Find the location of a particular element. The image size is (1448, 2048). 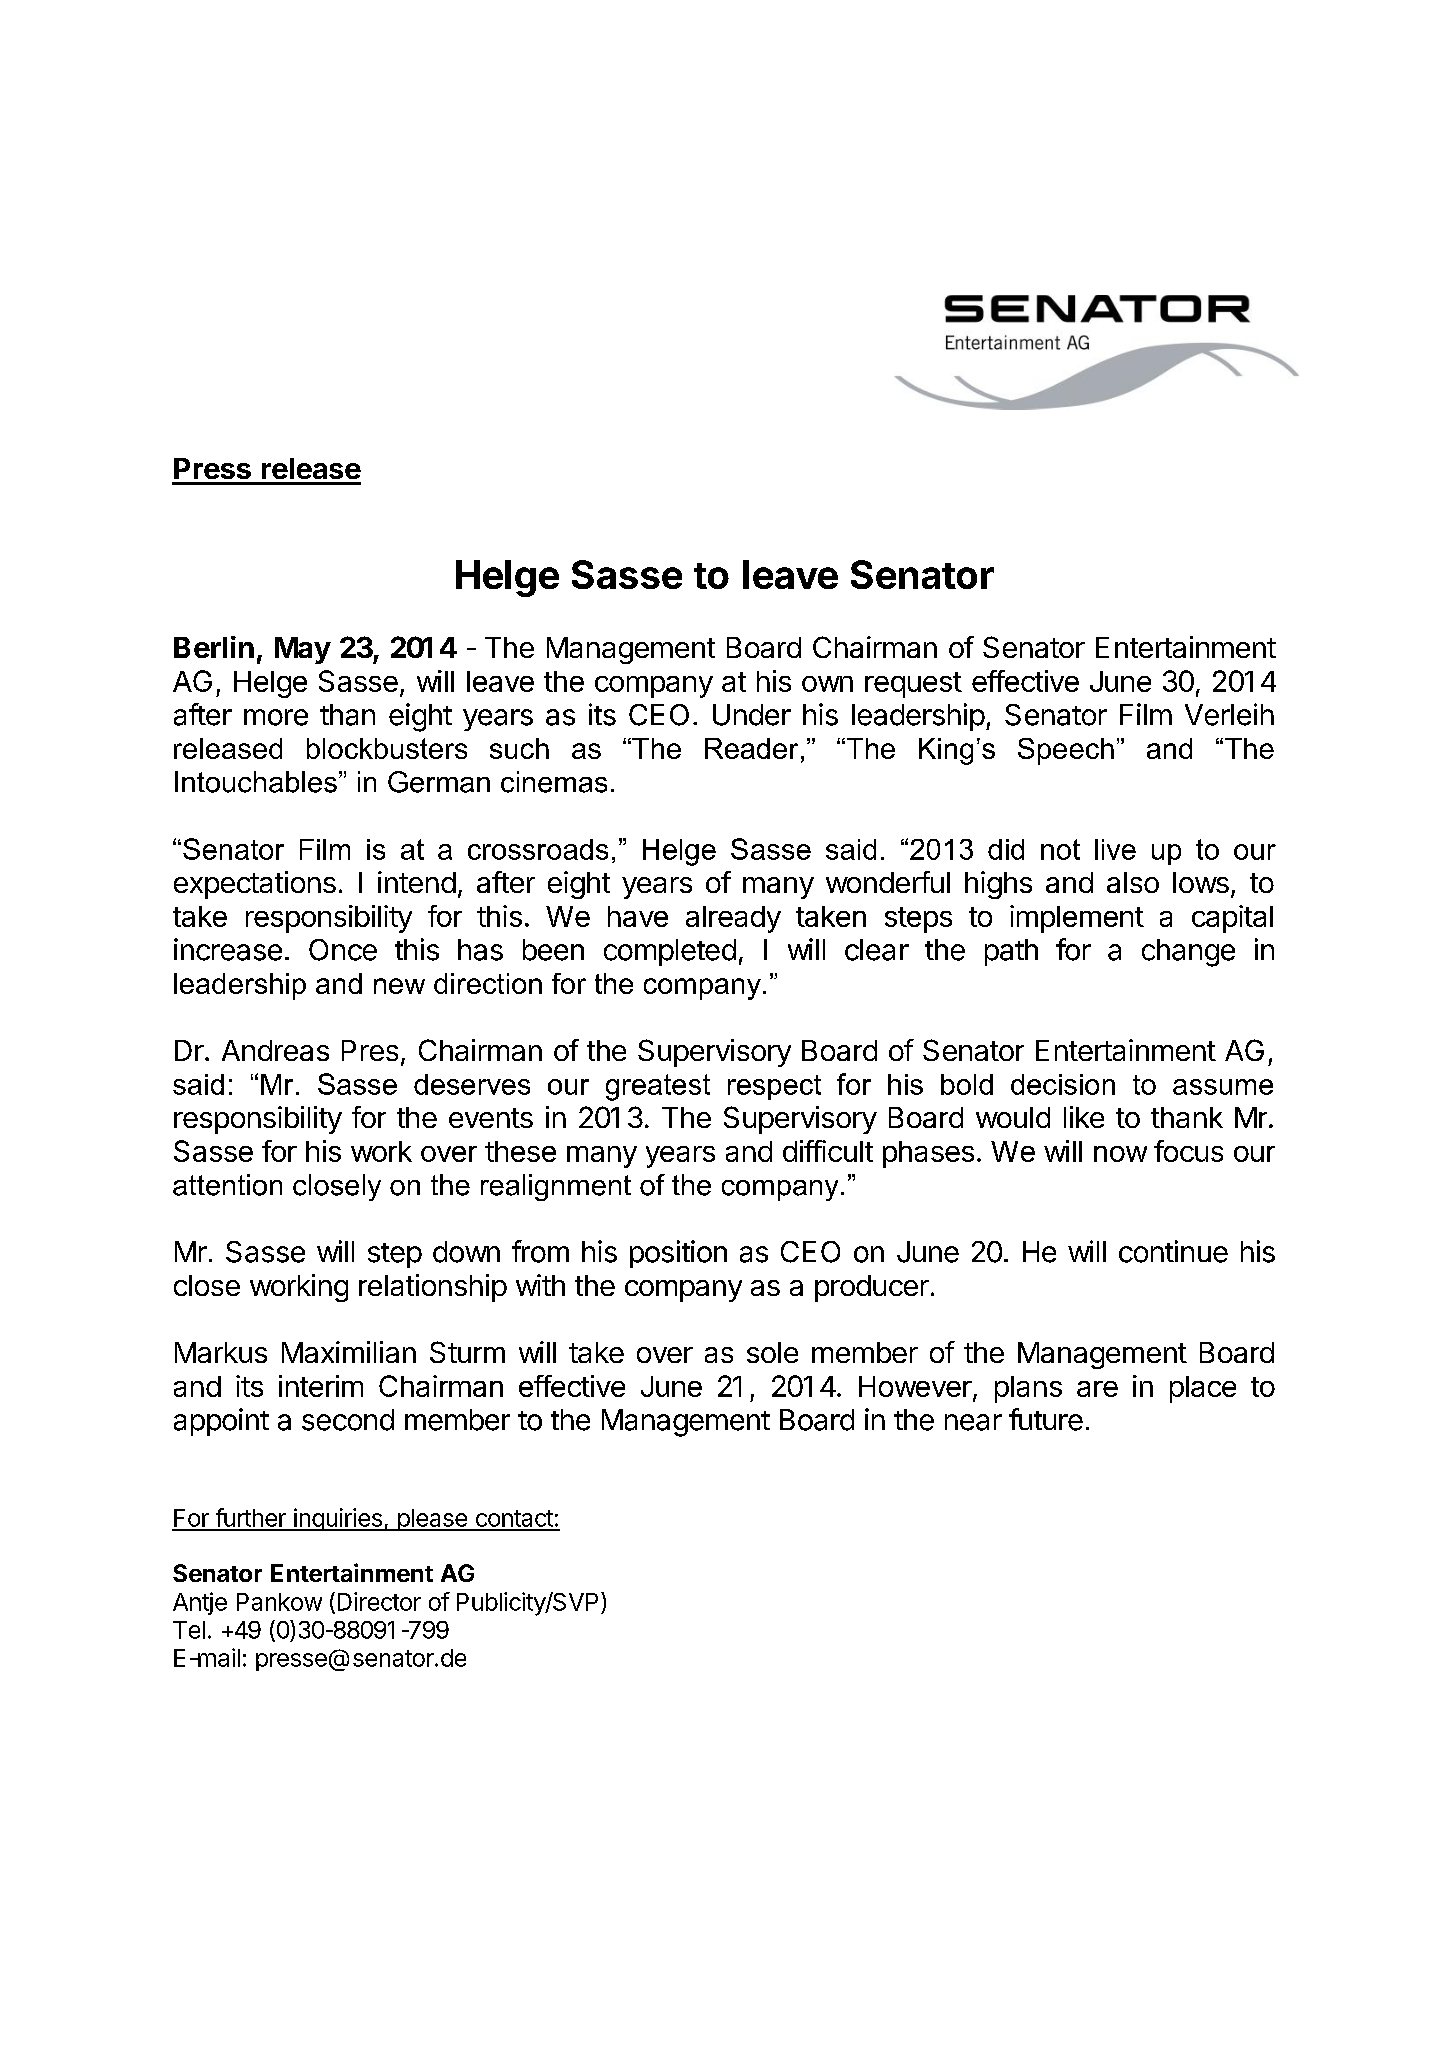

May is located at coordinates (303, 650).
